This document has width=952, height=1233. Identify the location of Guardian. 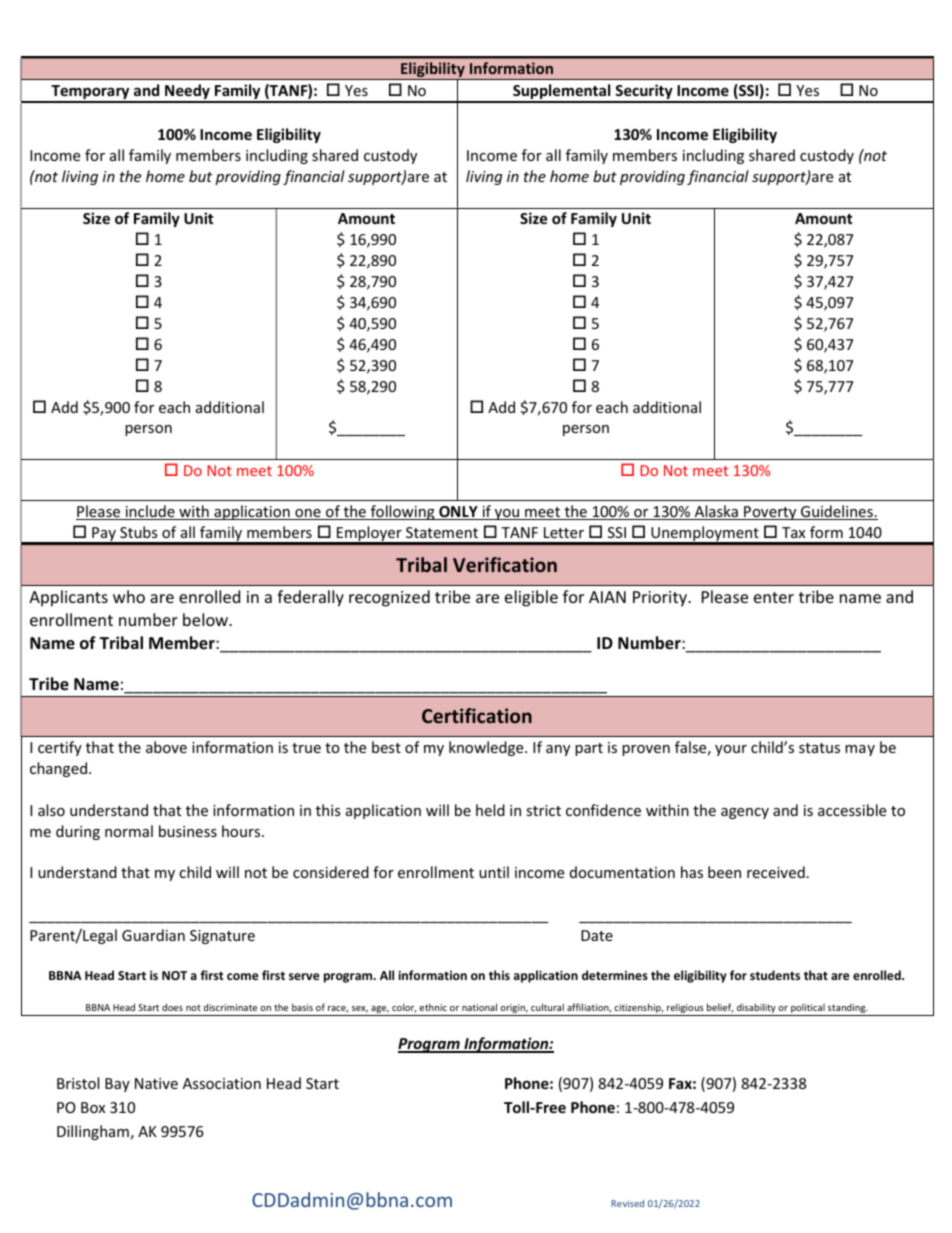
(153, 935).
